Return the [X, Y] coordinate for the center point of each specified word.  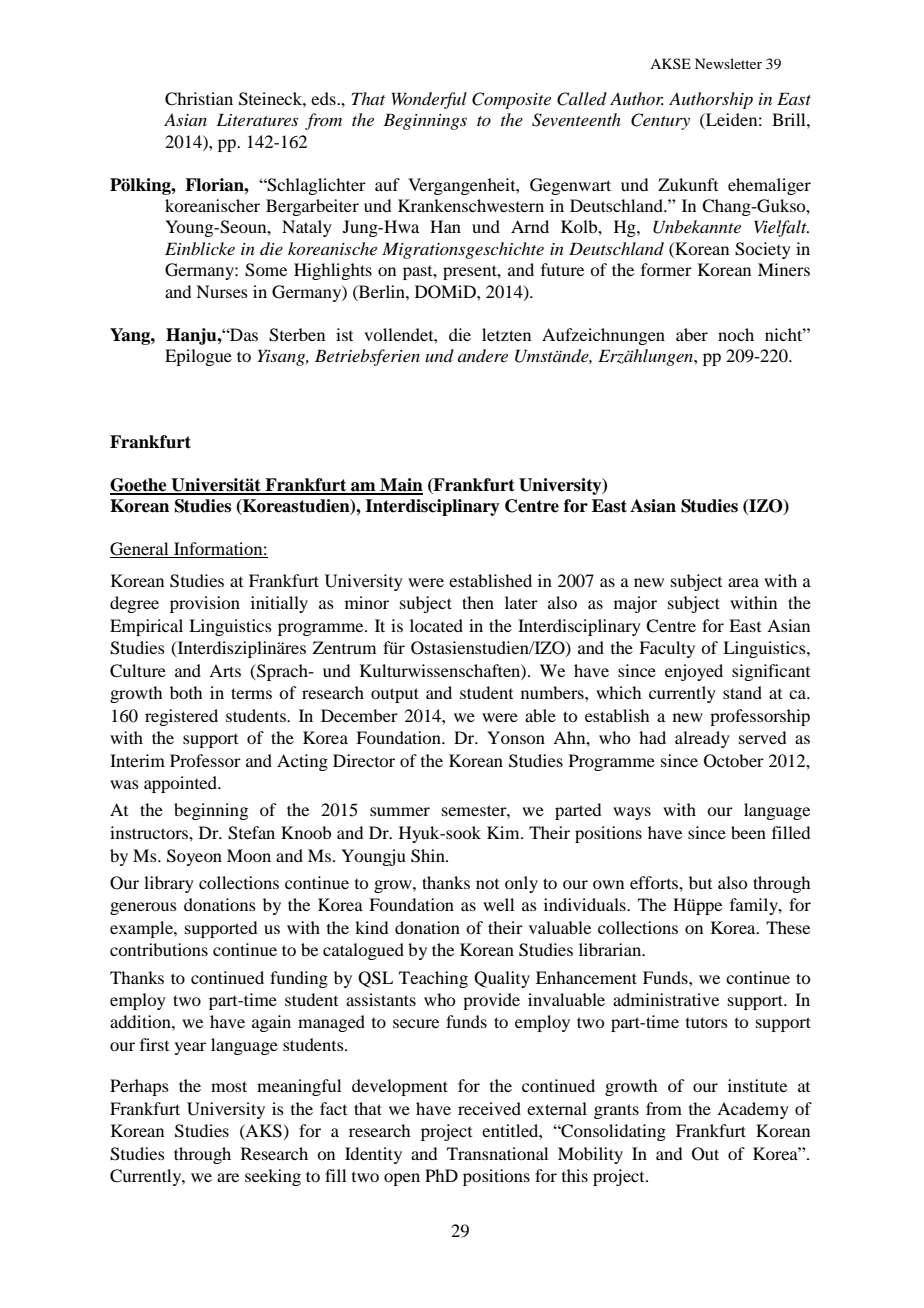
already [702, 739]
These [788, 927]
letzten [506, 334]
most [229, 1086]
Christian [199, 99]
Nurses [222, 291]
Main [400, 486]
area [743, 582]
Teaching [433, 979]
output [395, 695]
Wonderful [429, 100]
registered [181, 717]
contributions [159, 949]
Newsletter [728, 63]
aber [692, 334]
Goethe [139, 486]
